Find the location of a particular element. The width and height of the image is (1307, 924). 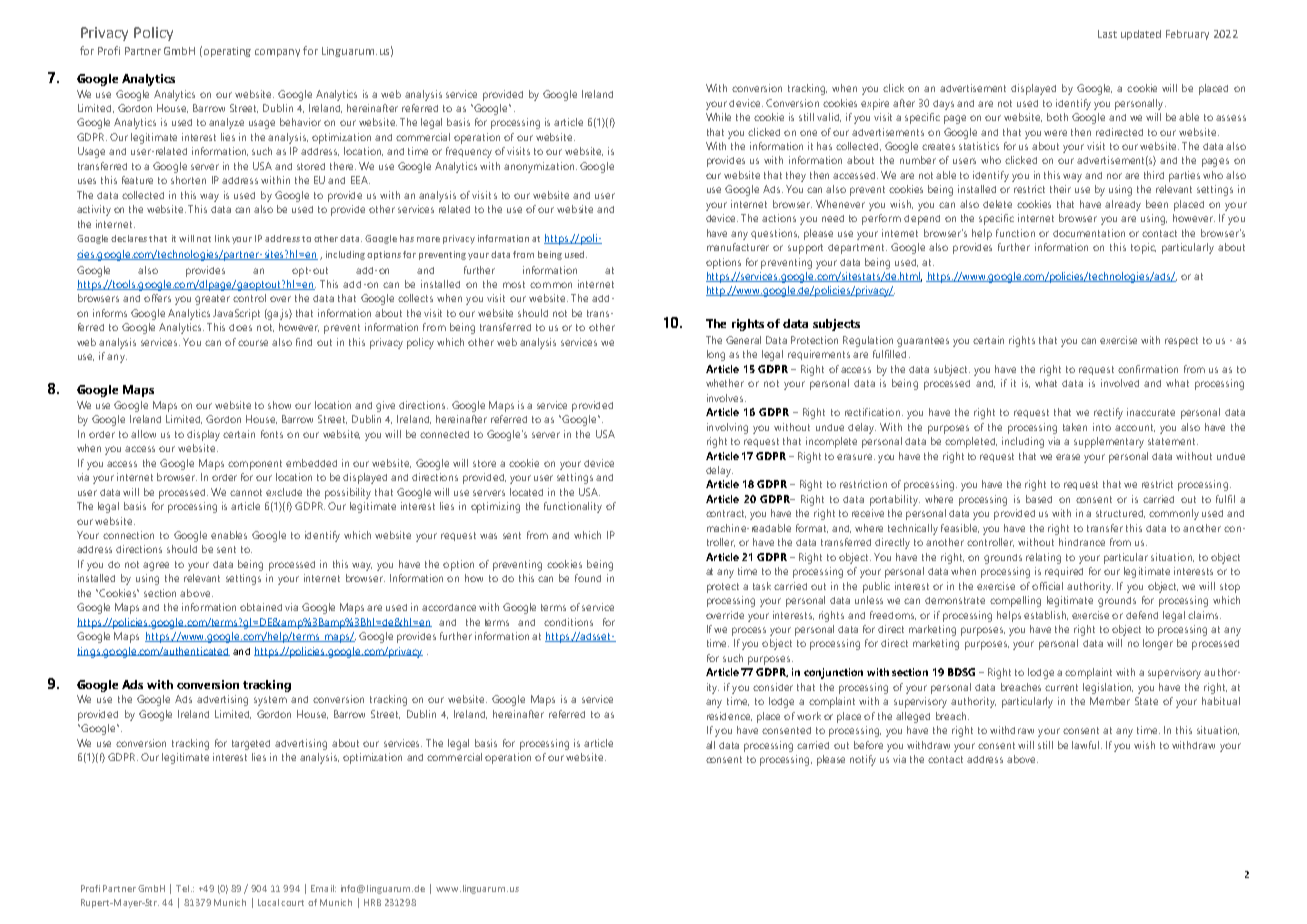

link is located at coordinates (222, 238).
